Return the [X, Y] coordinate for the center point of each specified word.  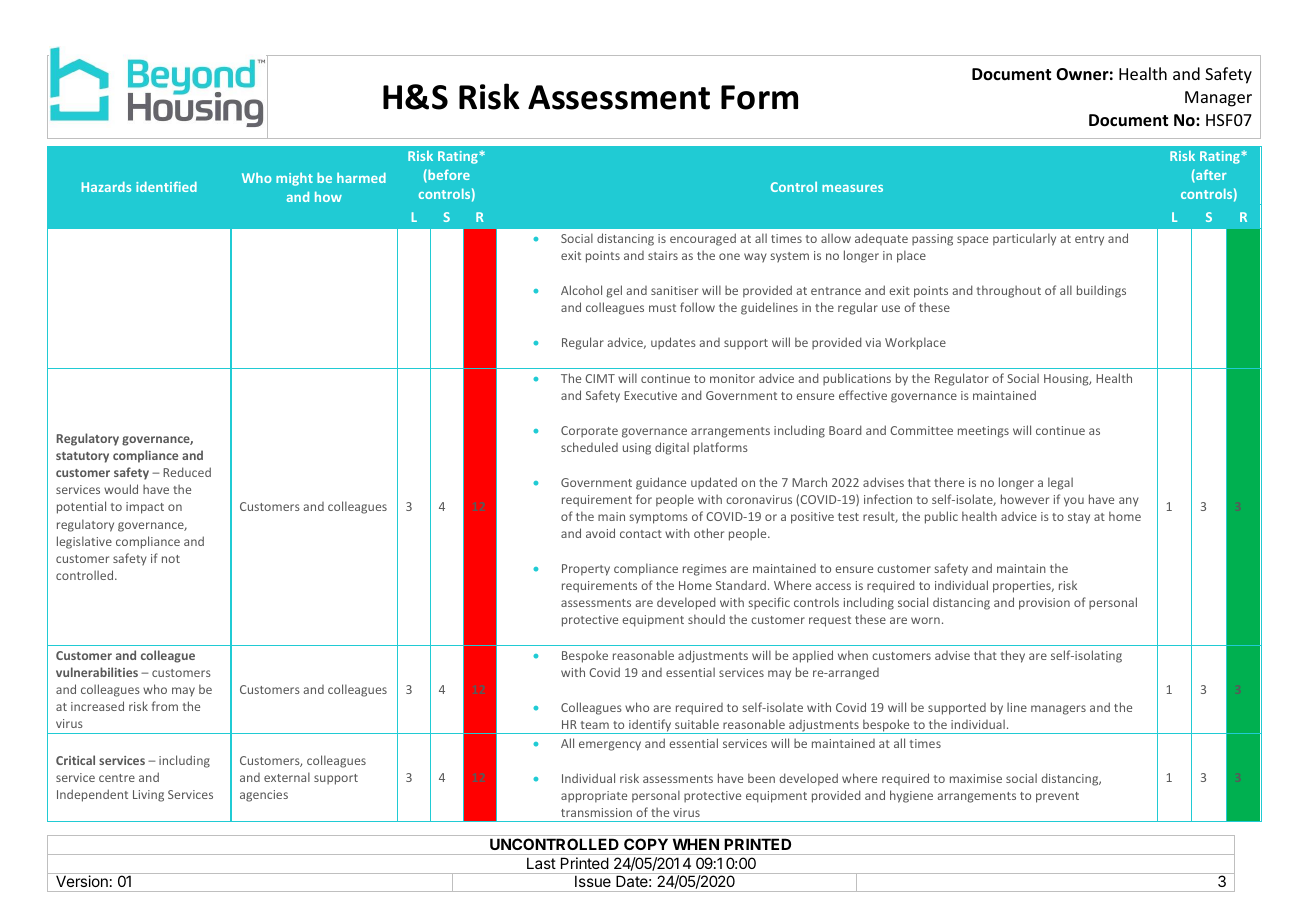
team [595, 725]
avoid [600, 533]
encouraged [703, 239]
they [1013, 656]
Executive [650, 395]
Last [541, 863]
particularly [1024, 239]
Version [82, 881]
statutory [82, 457]
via [873, 342]
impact [145, 508]
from [165, 706]
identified [166, 186]
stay [1079, 518]
